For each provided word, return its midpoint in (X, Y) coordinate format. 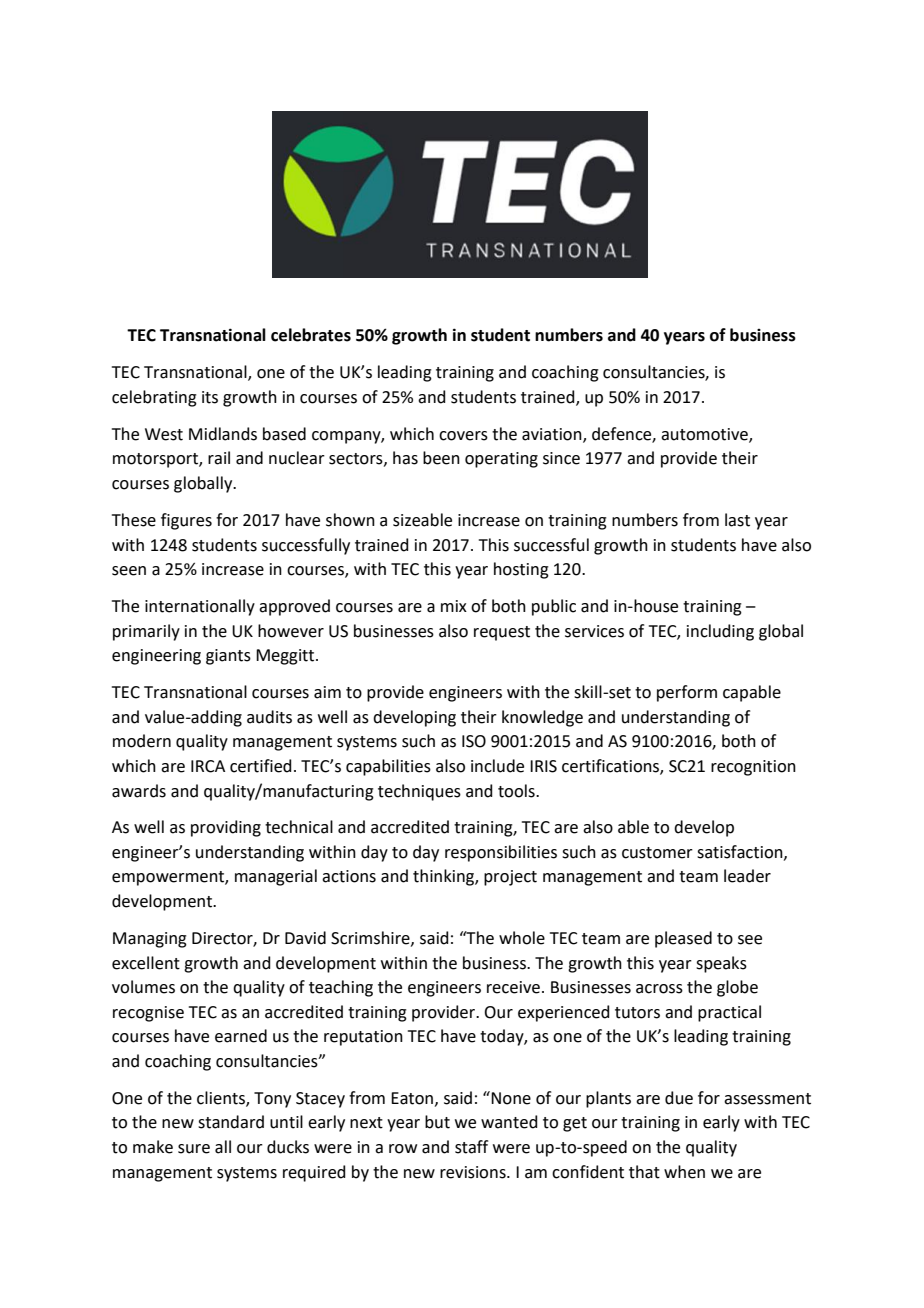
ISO (474, 741)
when (684, 1172)
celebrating (154, 398)
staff (471, 1147)
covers (463, 436)
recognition (753, 768)
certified (261, 766)
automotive (705, 435)
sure (194, 1149)
